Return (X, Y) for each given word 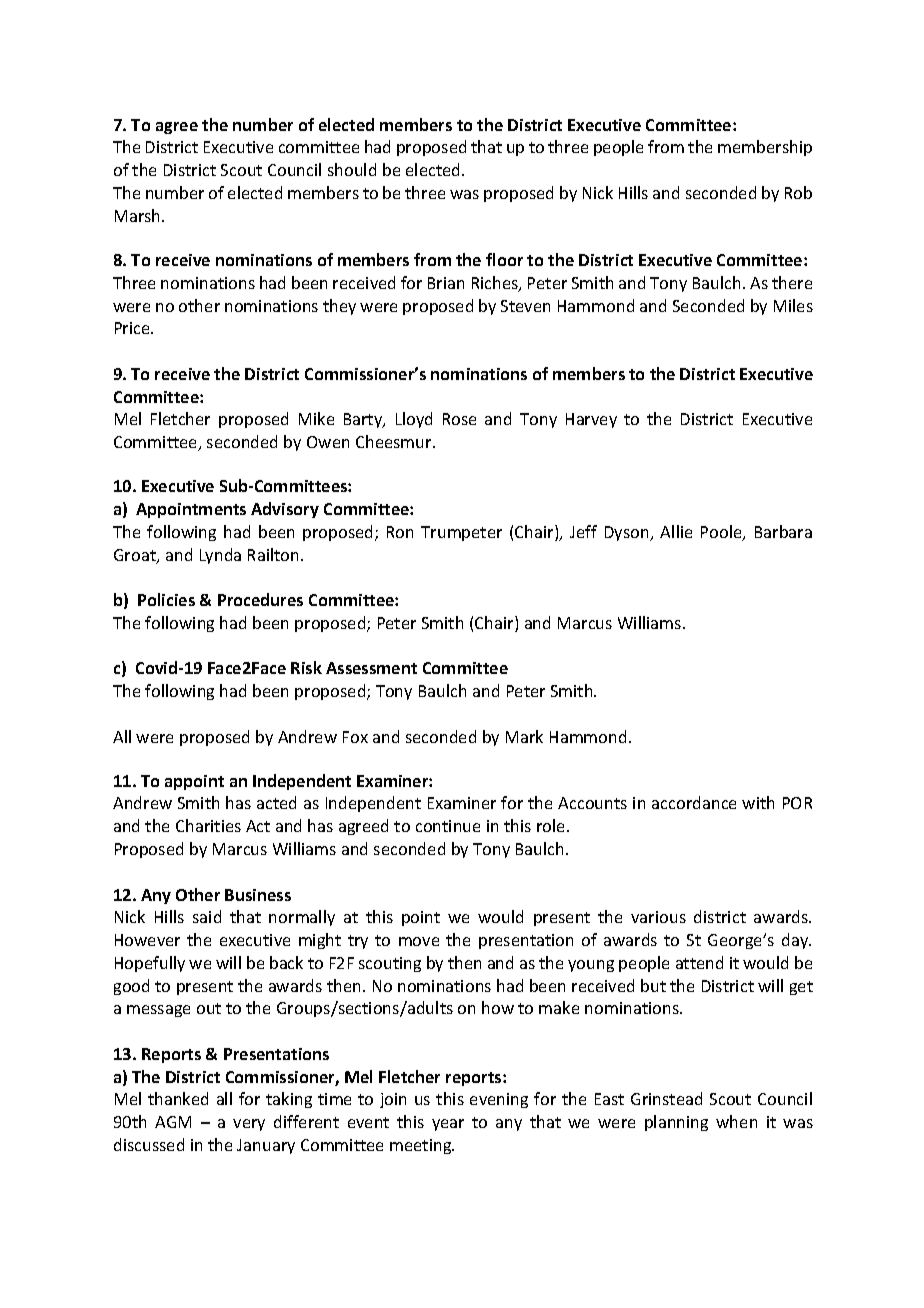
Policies (166, 599)
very (249, 1125)
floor (504, 259)
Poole (722, 533)
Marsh (139, 215)
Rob (798, 192)
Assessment (371, 668)
